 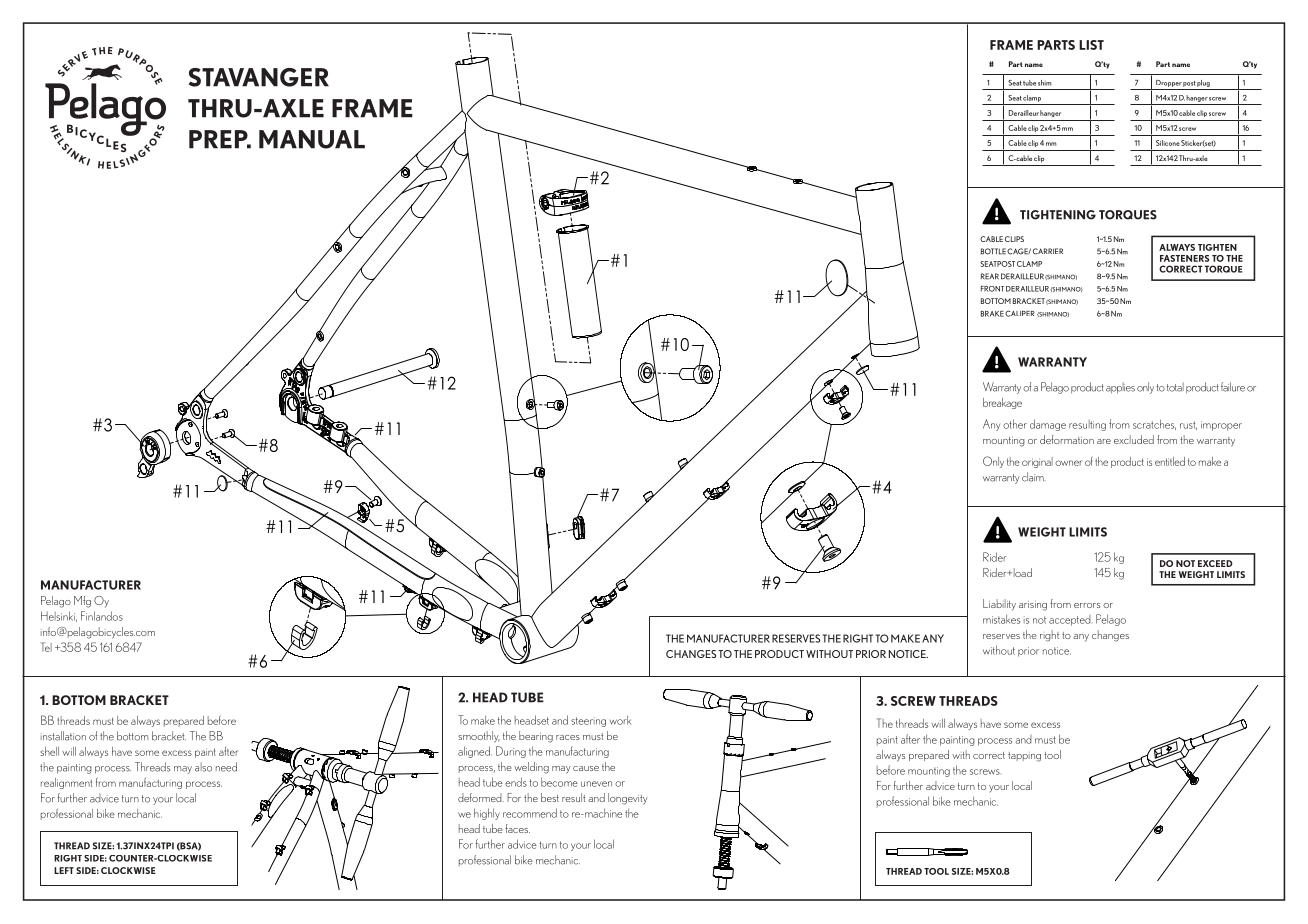 I want to click on MANUAL, so click(x=312, y=139).
